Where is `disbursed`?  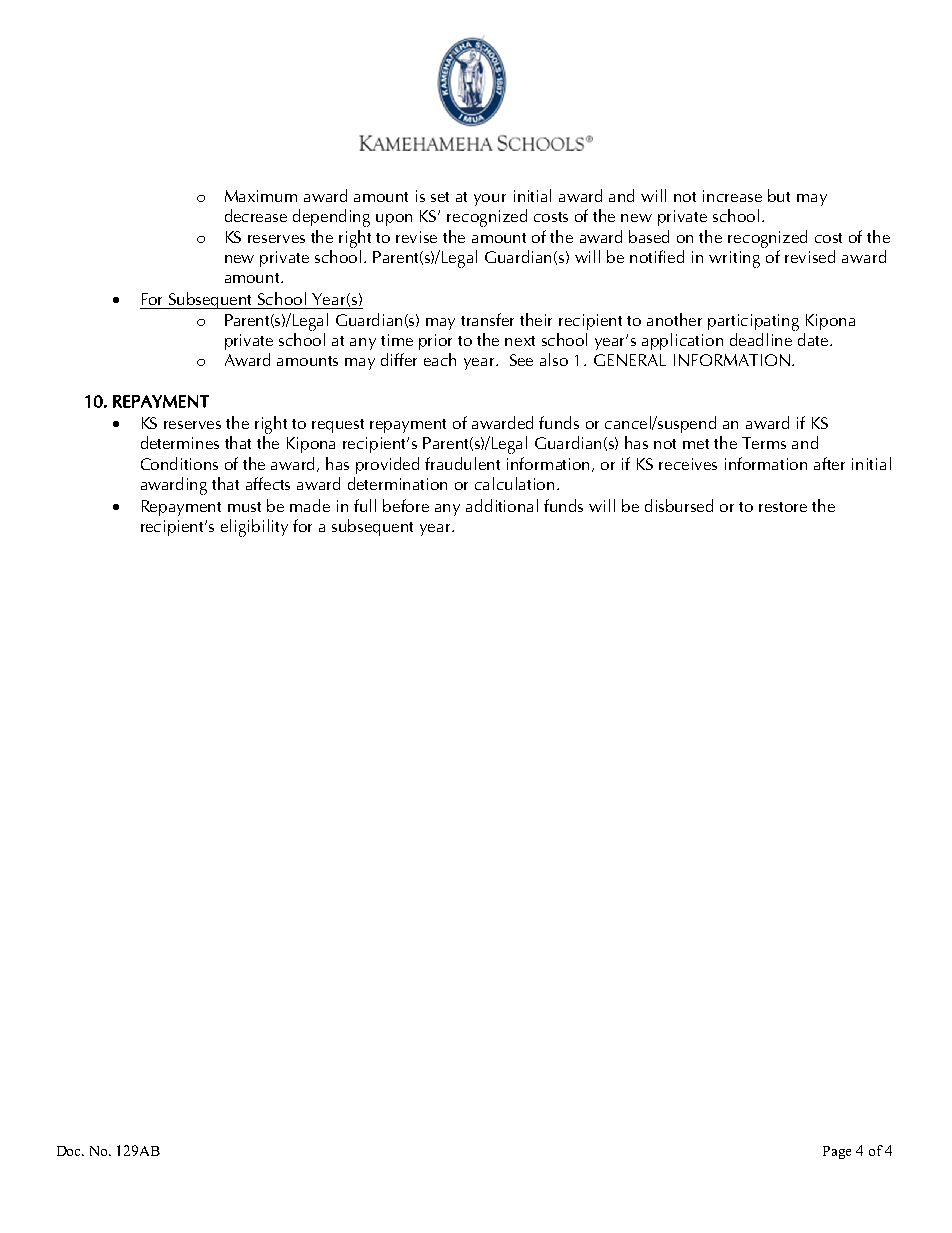
disbursed is located at coordinates (679, 505).
